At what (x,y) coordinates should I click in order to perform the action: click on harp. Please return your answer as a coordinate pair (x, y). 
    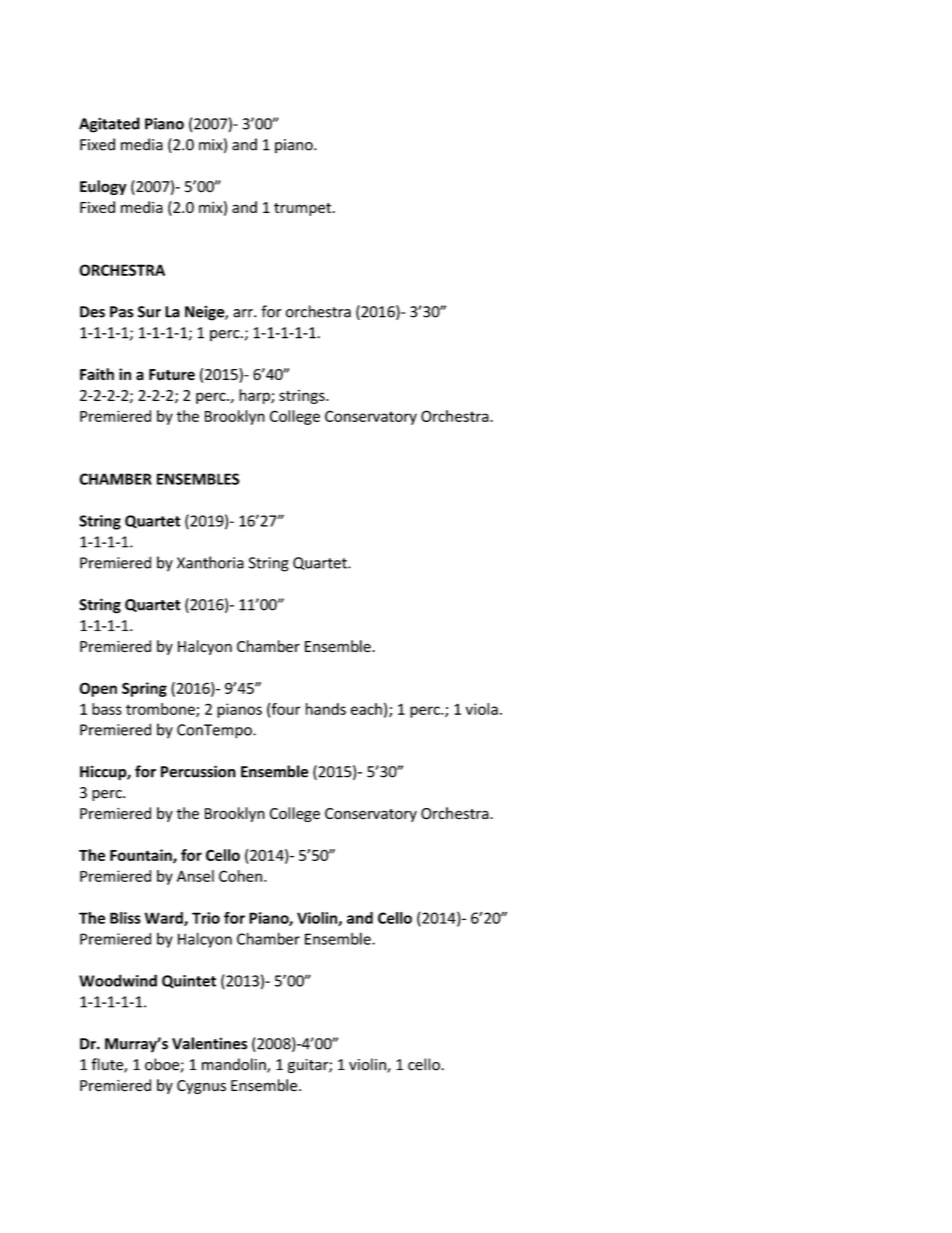
    Looking at the image, I should click on (255, 396).
